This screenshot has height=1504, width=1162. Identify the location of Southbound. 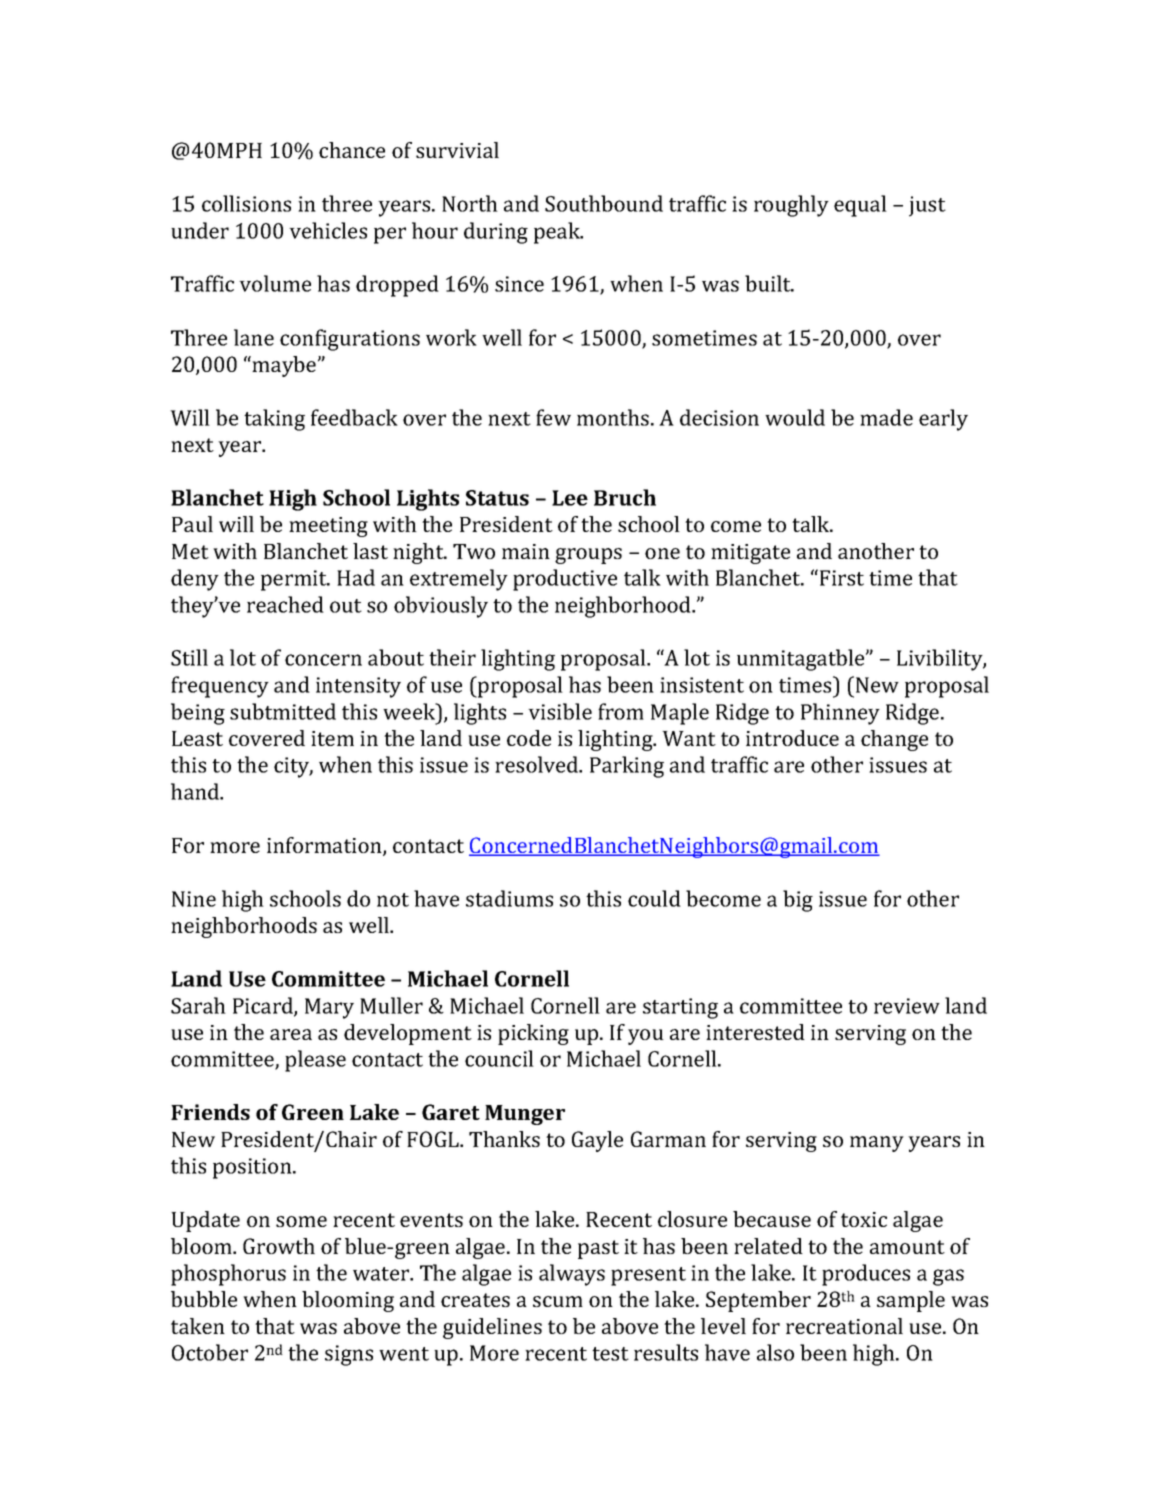
(604, 203).
